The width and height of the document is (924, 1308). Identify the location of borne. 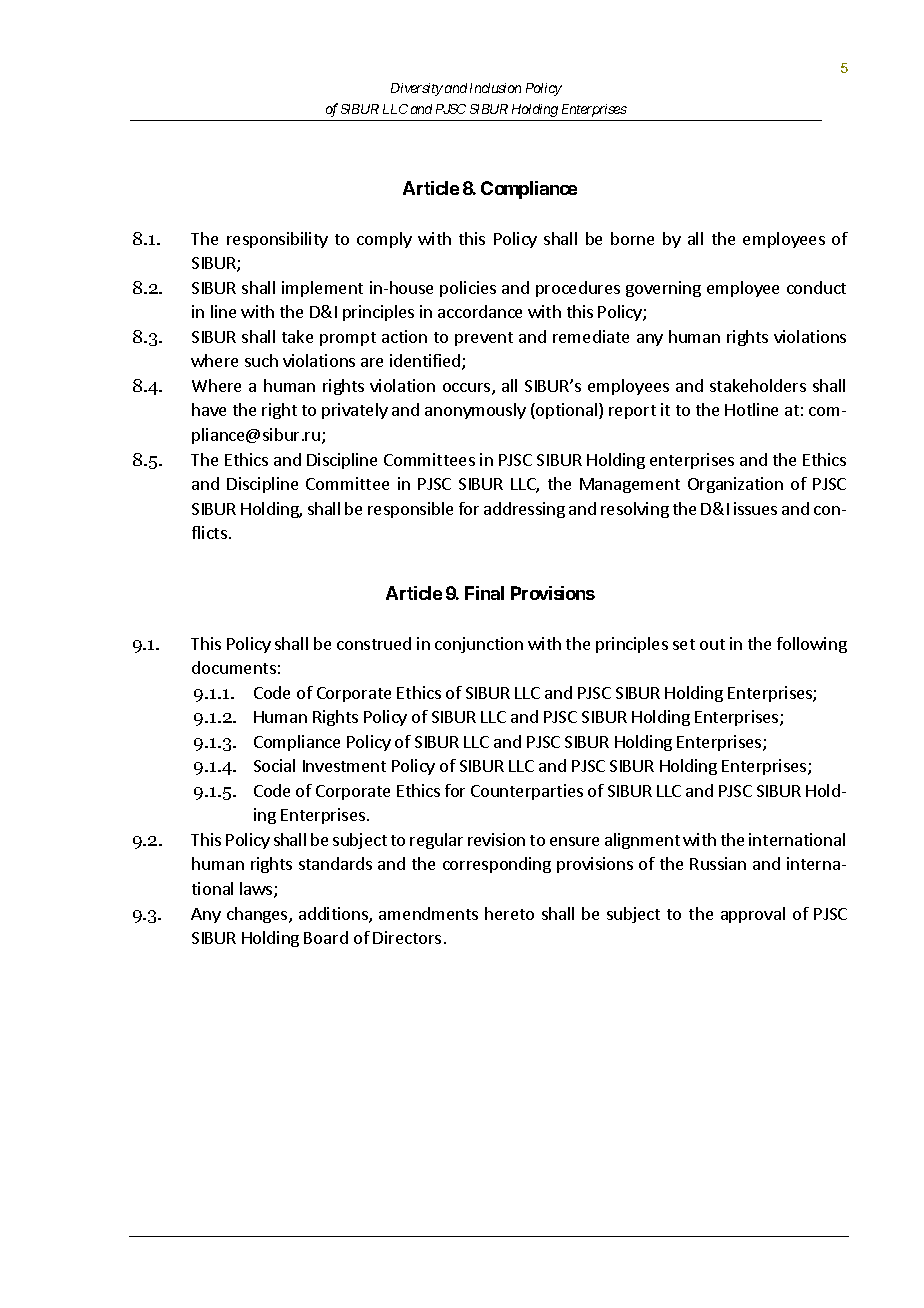
(632, 238).
